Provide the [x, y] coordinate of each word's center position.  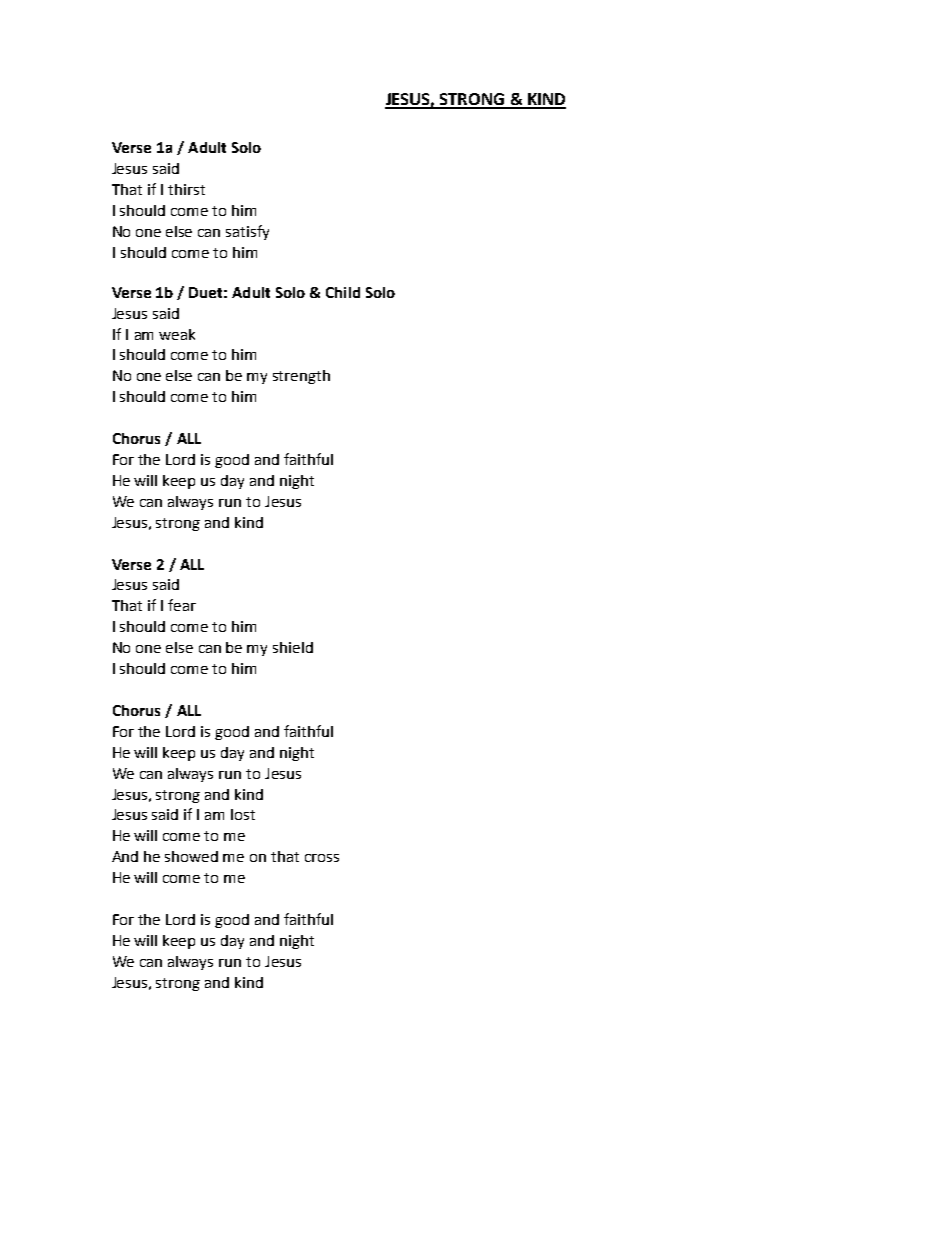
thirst [186, 189]
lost [243, 814]
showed [191, 856]
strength [301, 377]
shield [293, 647]
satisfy [247, 232]
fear [182, 605]
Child [343, 292]
